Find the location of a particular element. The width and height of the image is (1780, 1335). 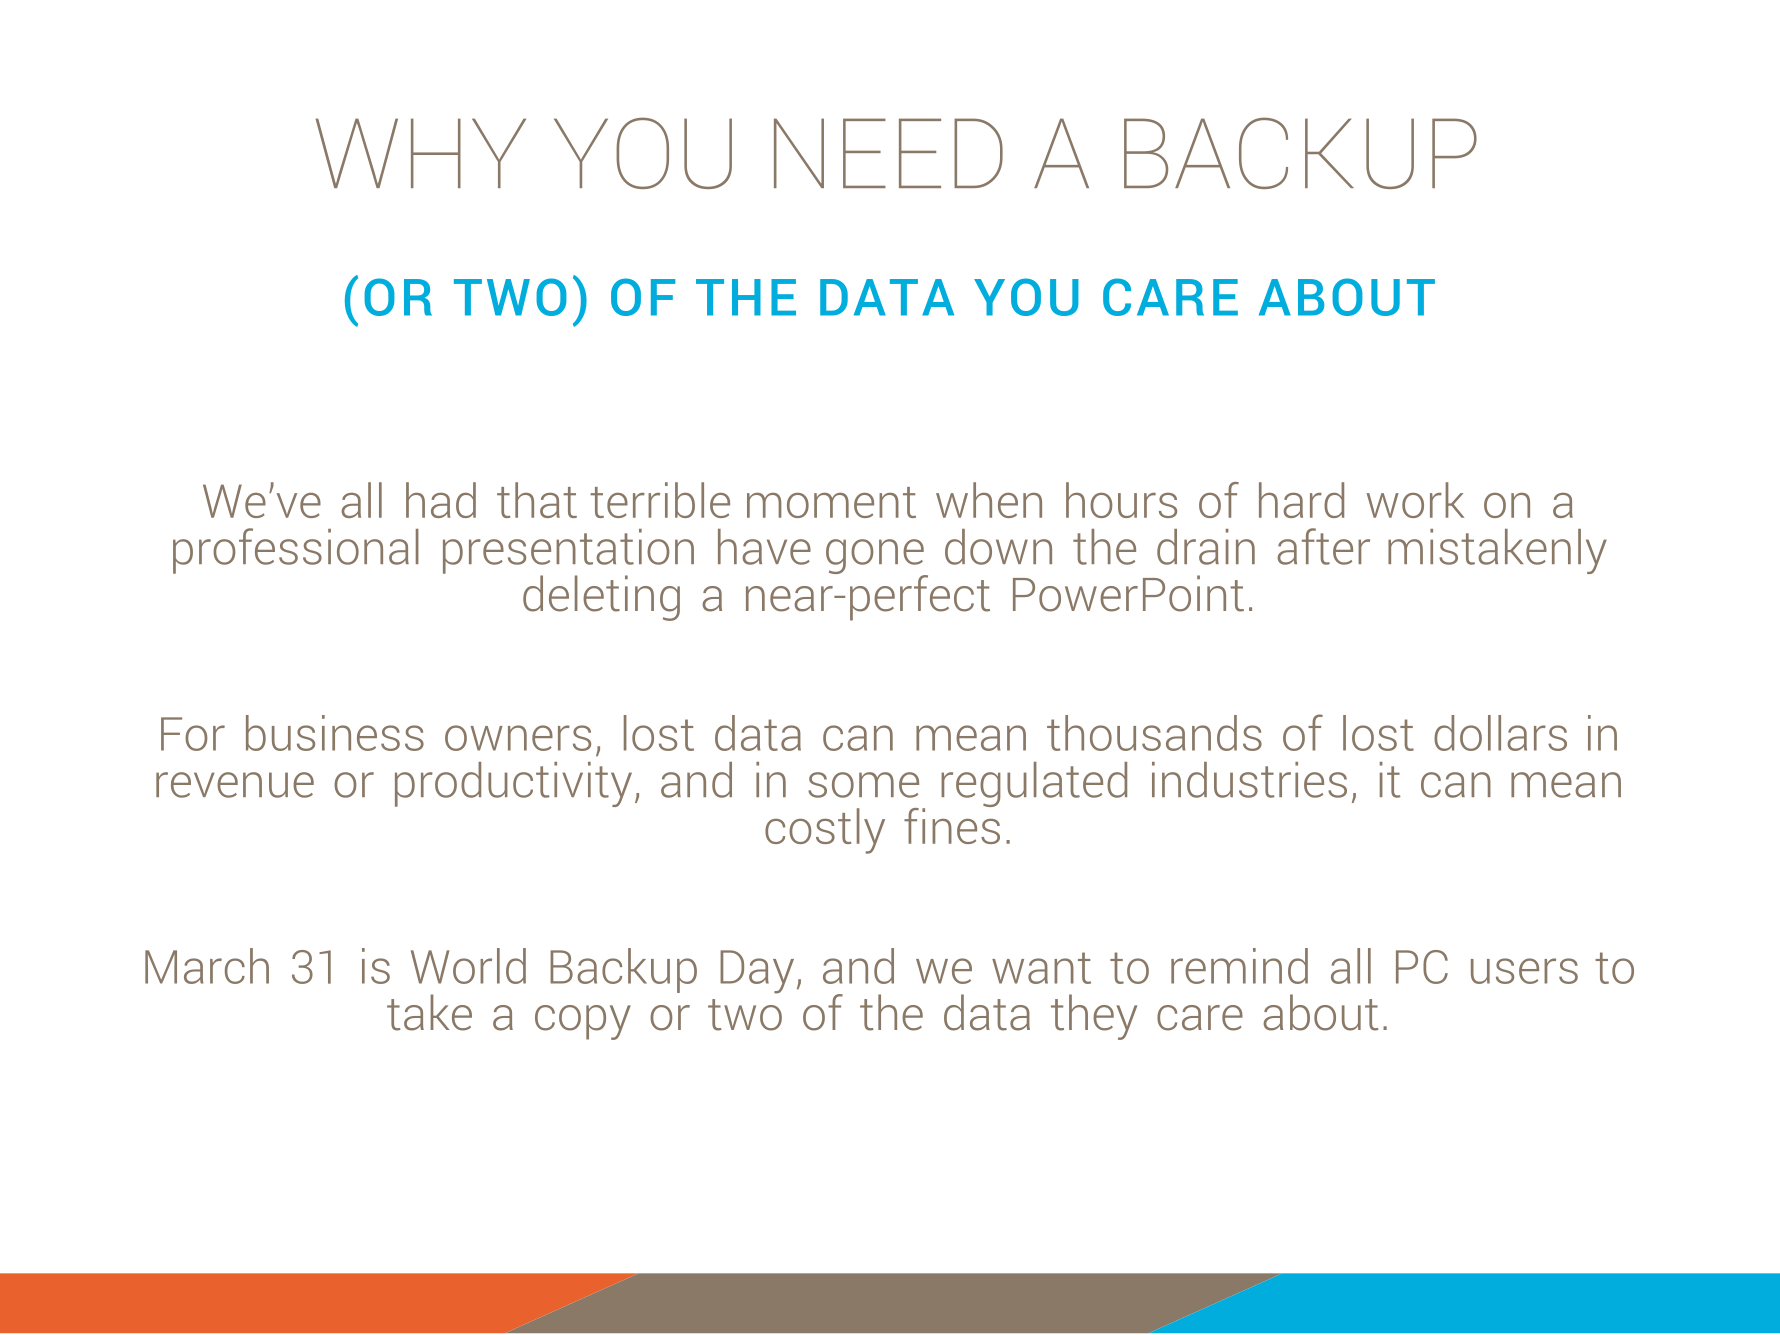

work is located at coordinates (1415, 500).
